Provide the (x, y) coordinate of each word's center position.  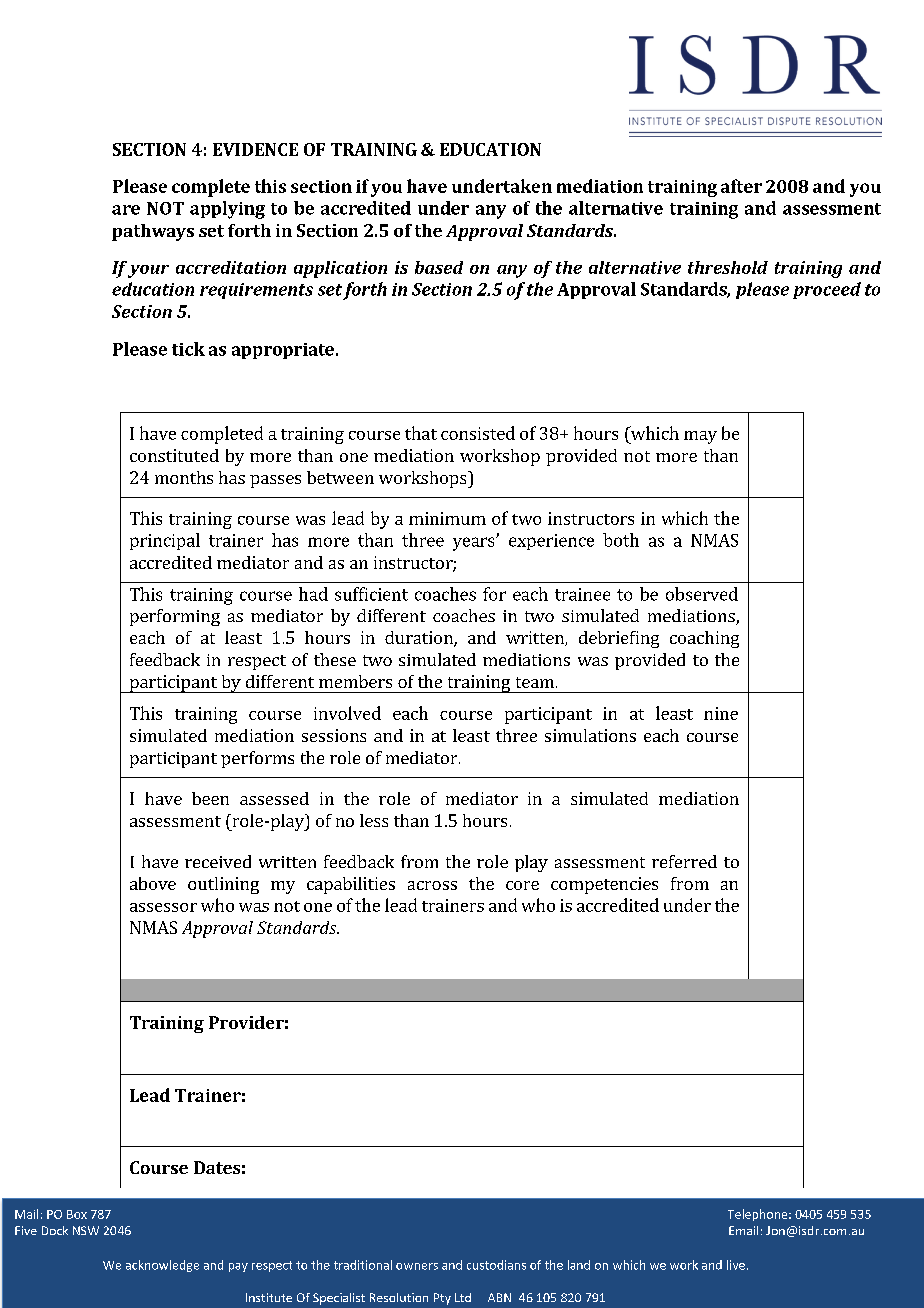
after (741, 186)
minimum (447, 518)
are (126, 210)
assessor (163, 907)
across (432, 885)
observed (702, 594)
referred (684, 861)
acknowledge (162, 1266)
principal (165, 541)
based (439, 267)
